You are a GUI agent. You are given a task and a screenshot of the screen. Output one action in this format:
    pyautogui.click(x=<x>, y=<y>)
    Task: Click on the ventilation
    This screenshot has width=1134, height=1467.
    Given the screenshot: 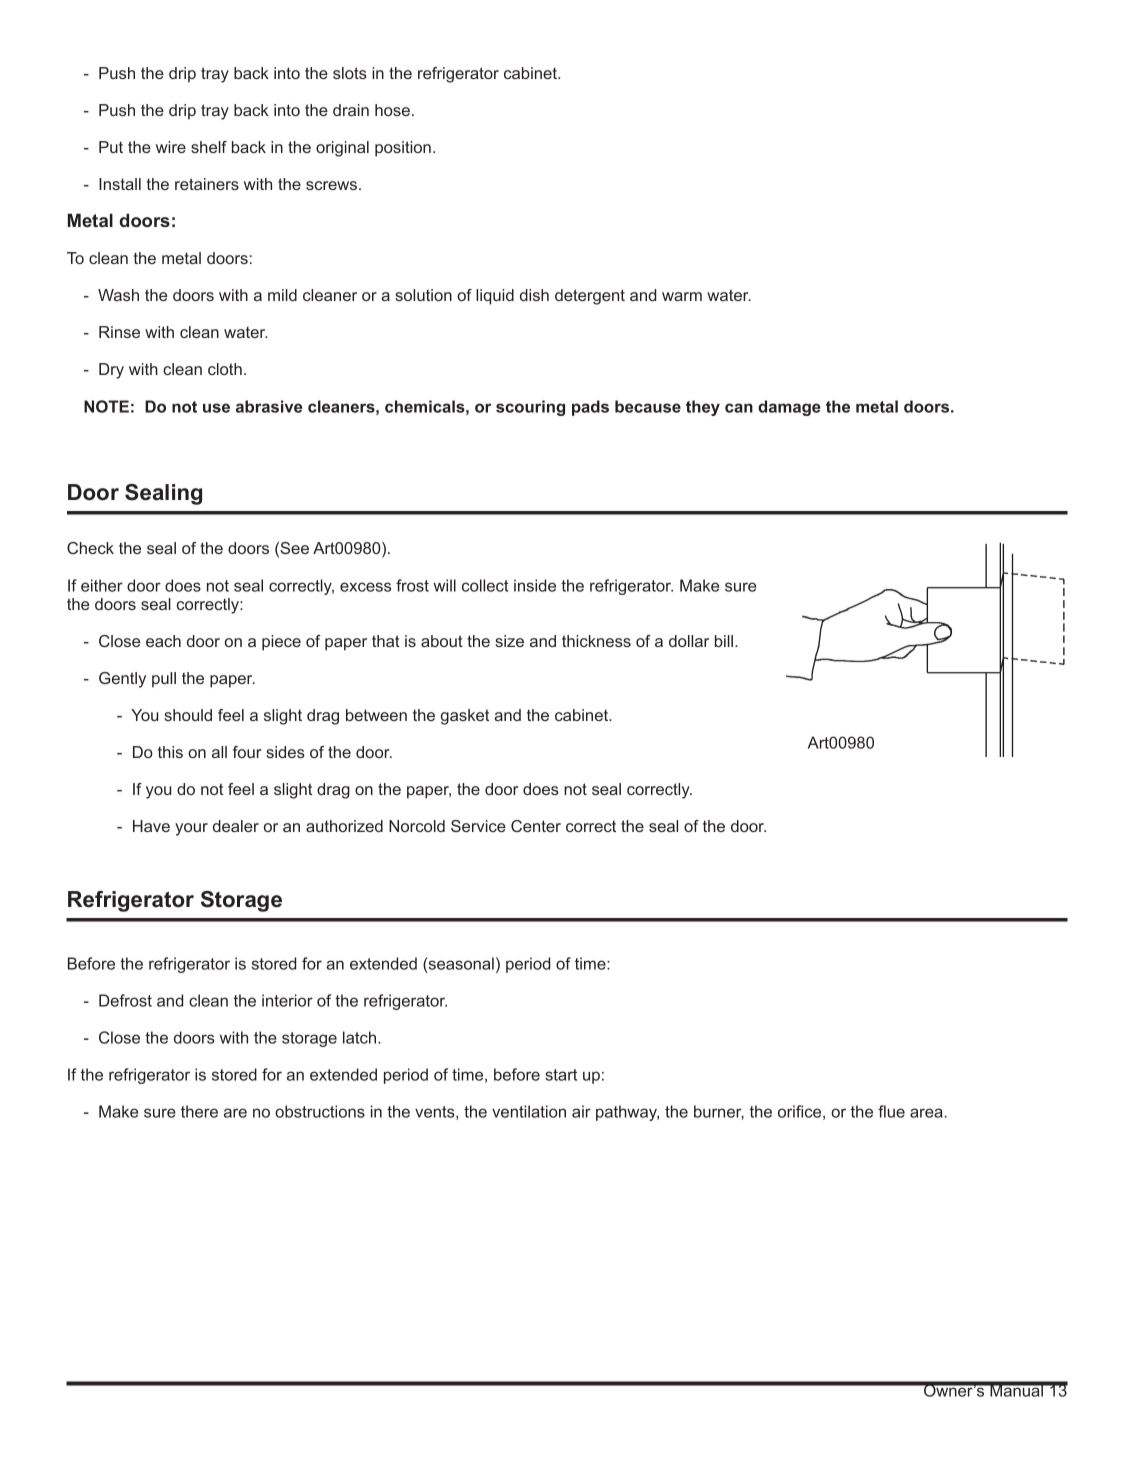 What is the action you would take?
    pyautogui.click(x=529, y=1111)
